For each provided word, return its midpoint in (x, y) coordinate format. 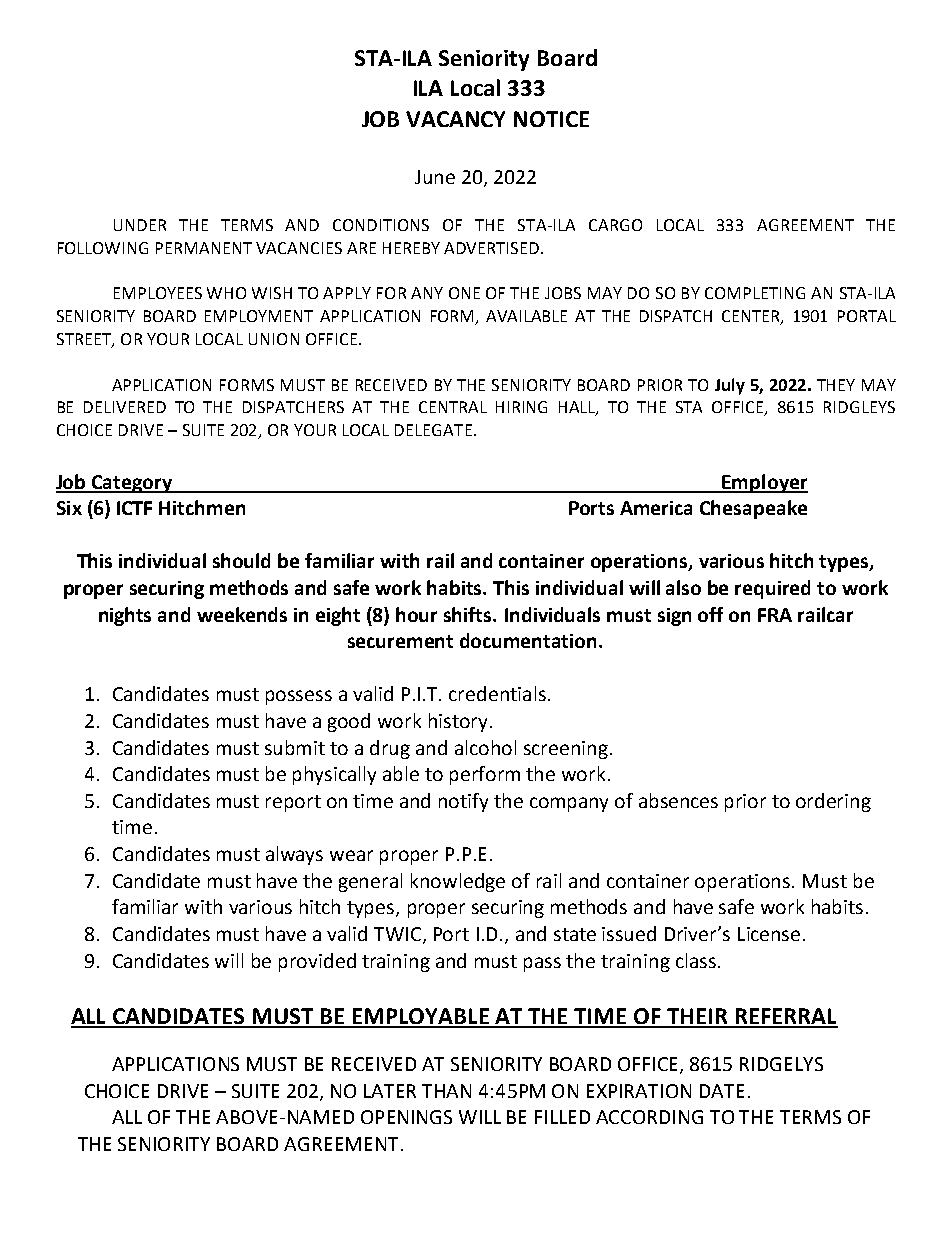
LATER (390, 1091)
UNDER (140, 225)
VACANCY (455, 119)
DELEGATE (433, 430)
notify (463, 802)
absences (678, 800)
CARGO (615, 225)
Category (132, 484)
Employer (764, 483)
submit (295, 747)
